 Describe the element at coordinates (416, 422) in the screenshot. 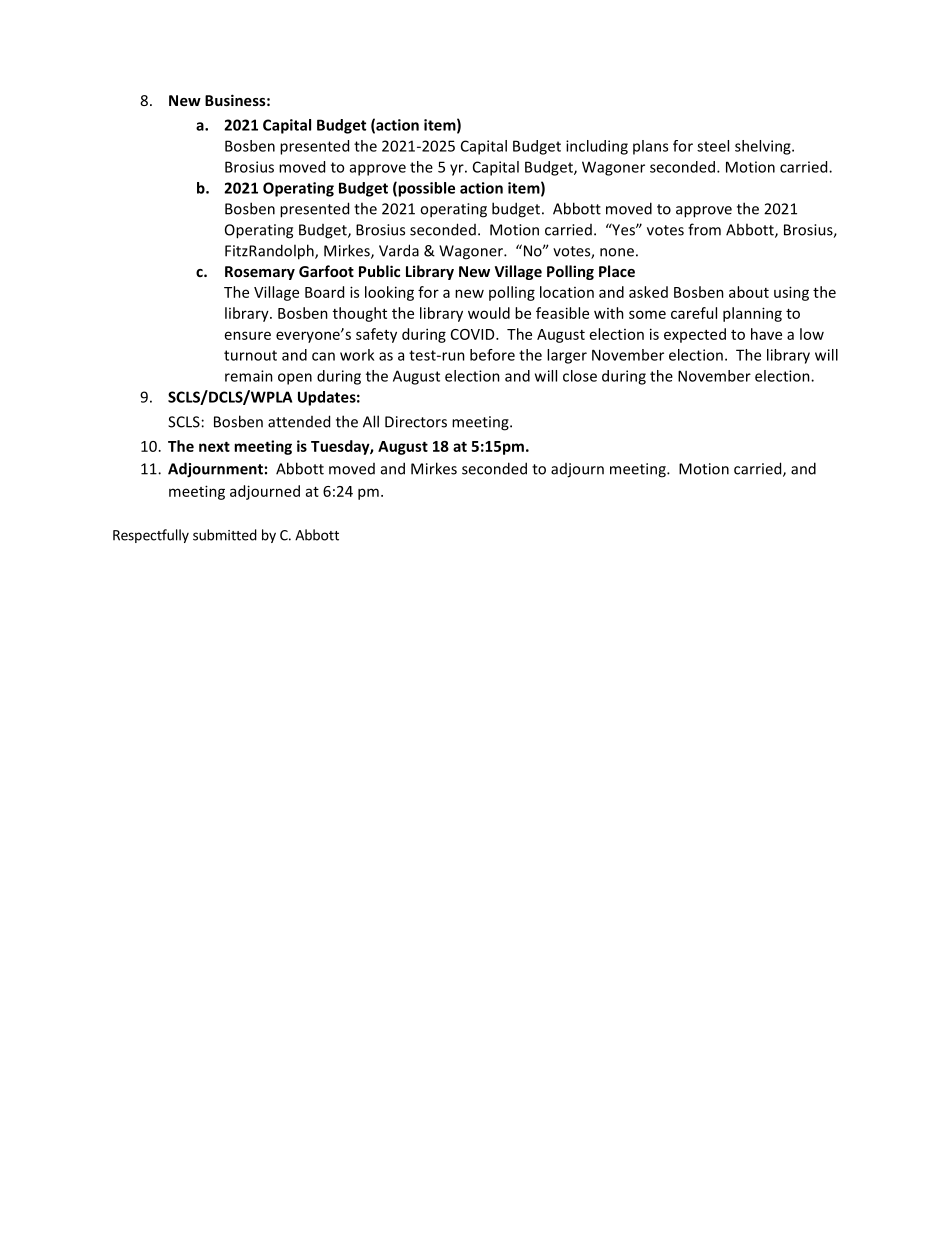

I see `Directors` at that location.
